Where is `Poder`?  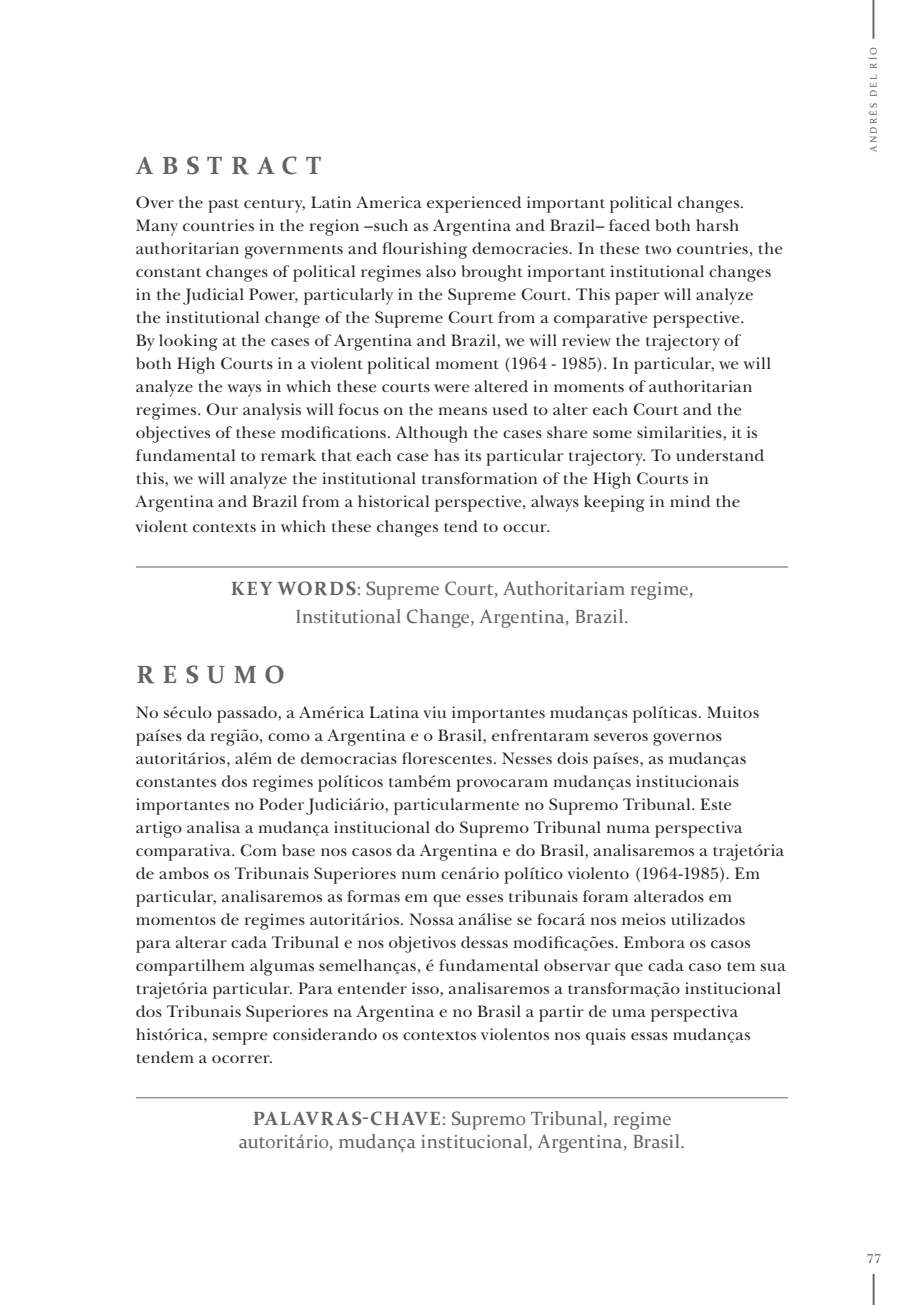 Poder is located at coordinates (281, 804).
